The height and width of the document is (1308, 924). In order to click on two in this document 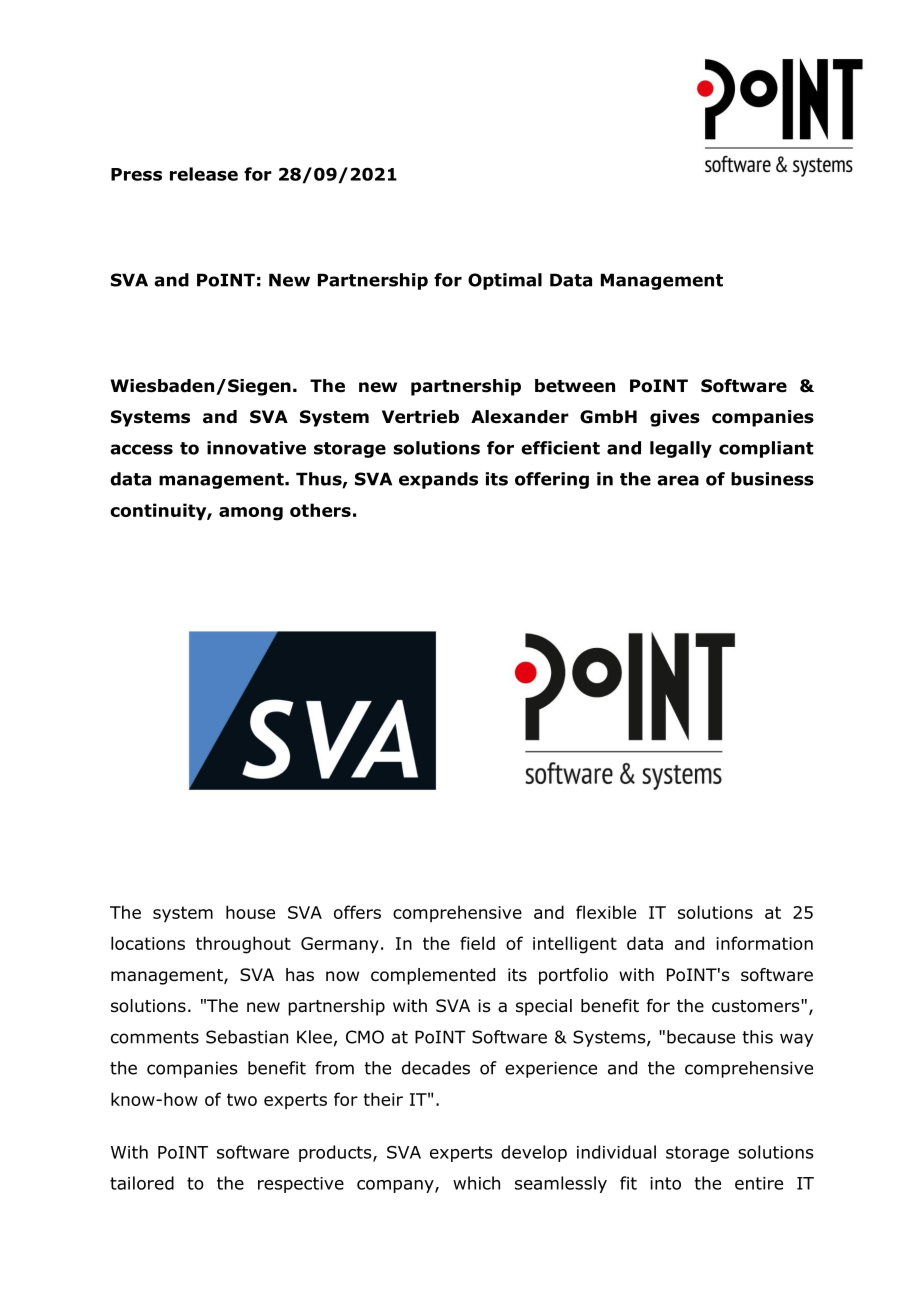, I will do `click(242, 1099)`.
